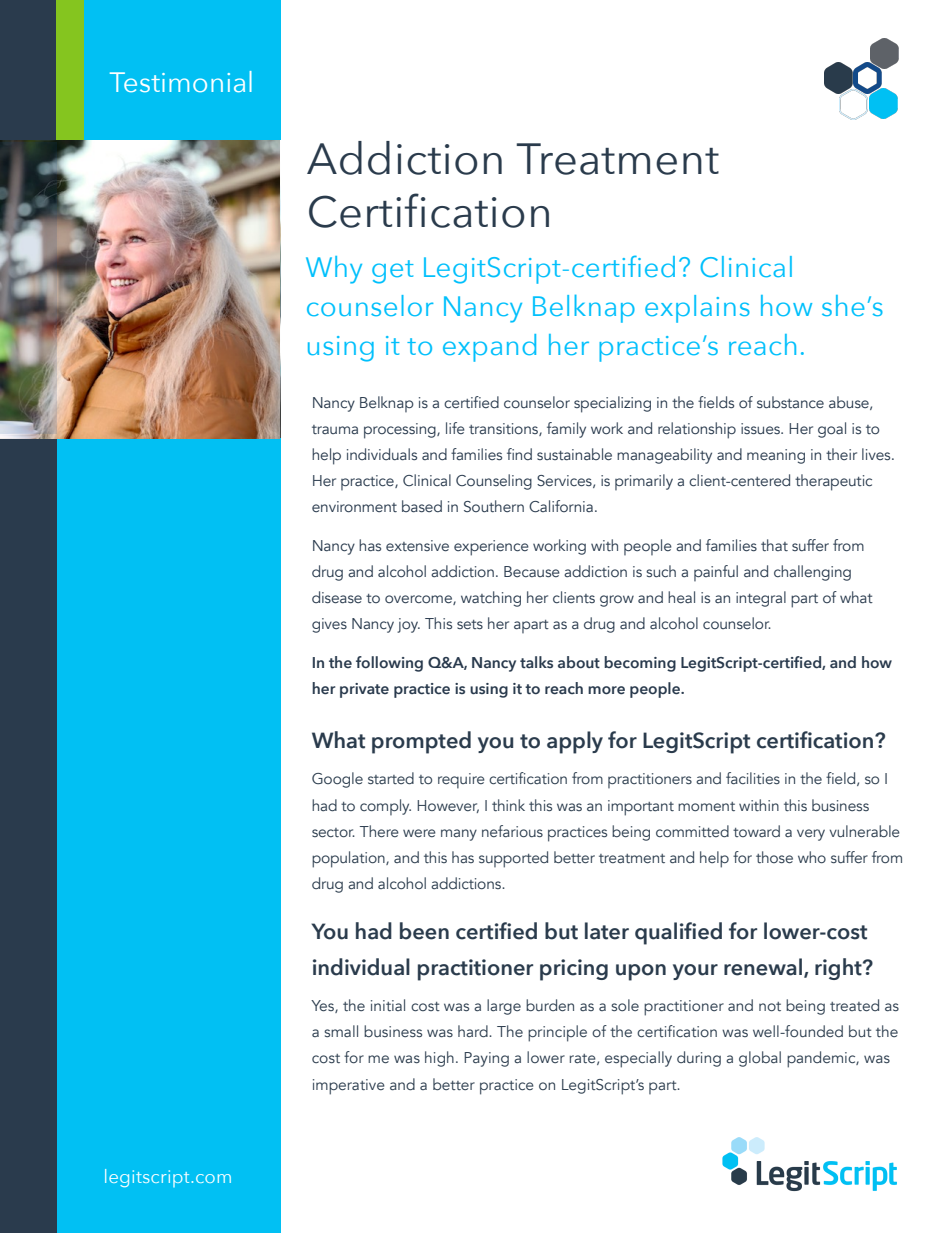  What do you see at coordinates (532, 571) in the document?
I see `Because` at bounding box center [532, 571].
